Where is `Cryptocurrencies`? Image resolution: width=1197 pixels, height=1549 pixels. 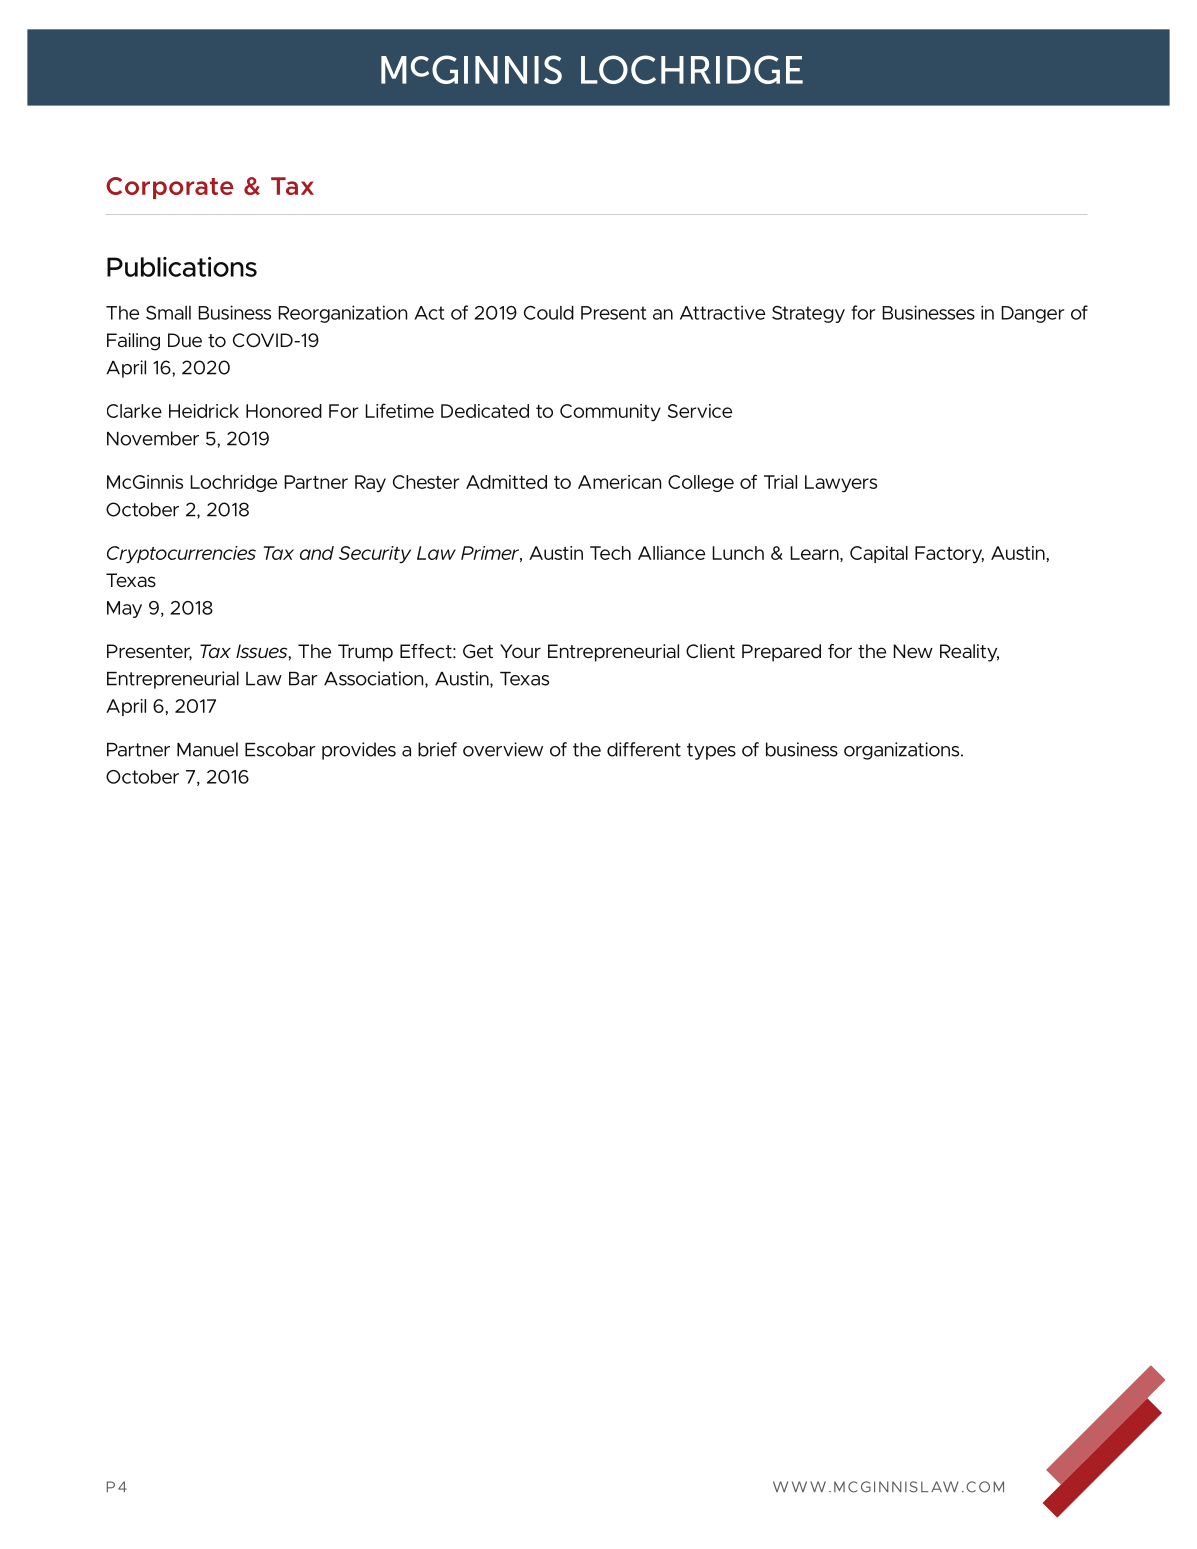 Cryptocurrencies is located at coordinates (181, 555).
